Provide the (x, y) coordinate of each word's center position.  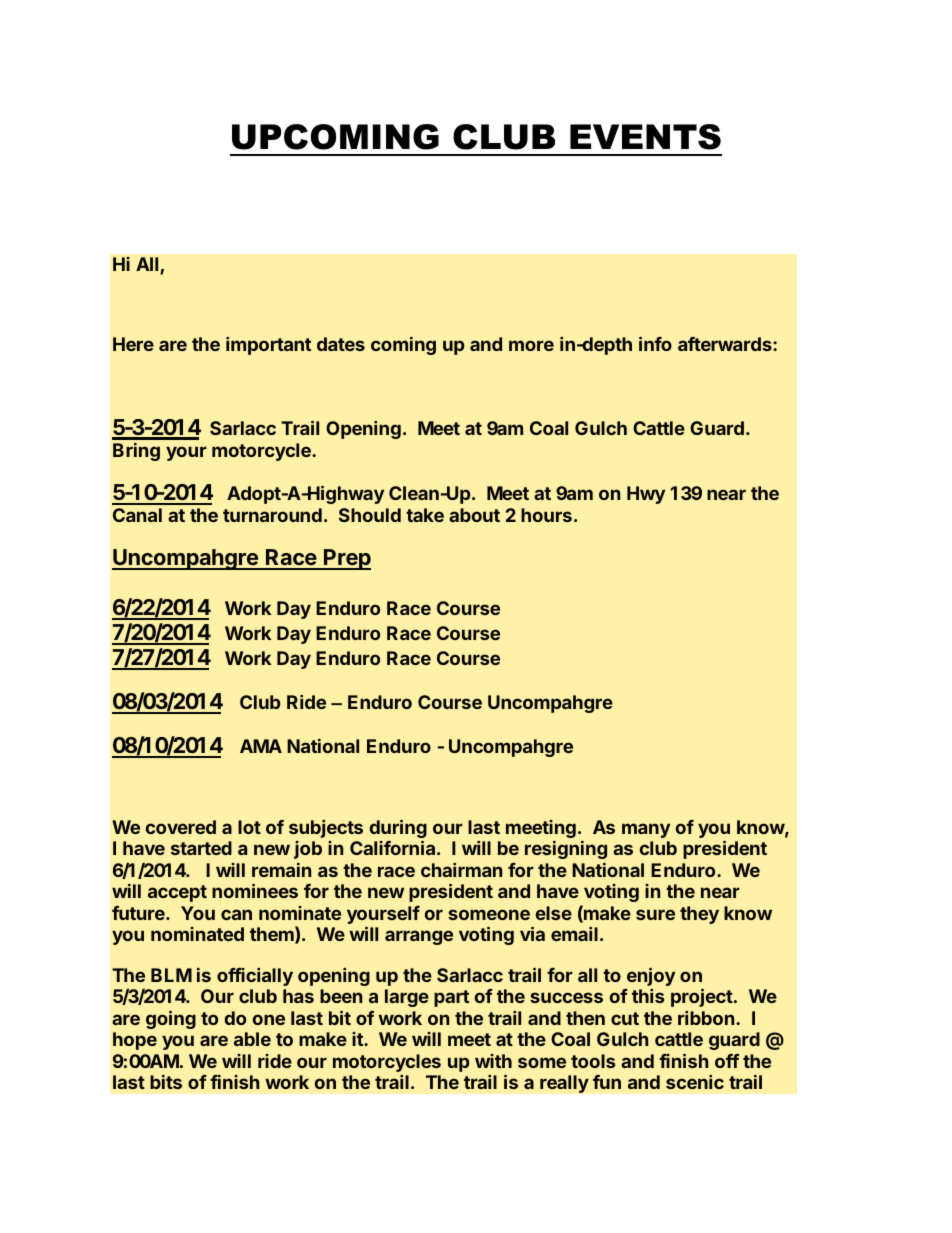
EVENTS (645, 137)
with (493, 1061)
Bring (136, 452)
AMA (261, 746)
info (655, 343)
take (425, 515)
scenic (695, 1082)
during (398, 830)
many (646, 830)
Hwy (646, 495)
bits (166, 1082)
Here (133, 344)
